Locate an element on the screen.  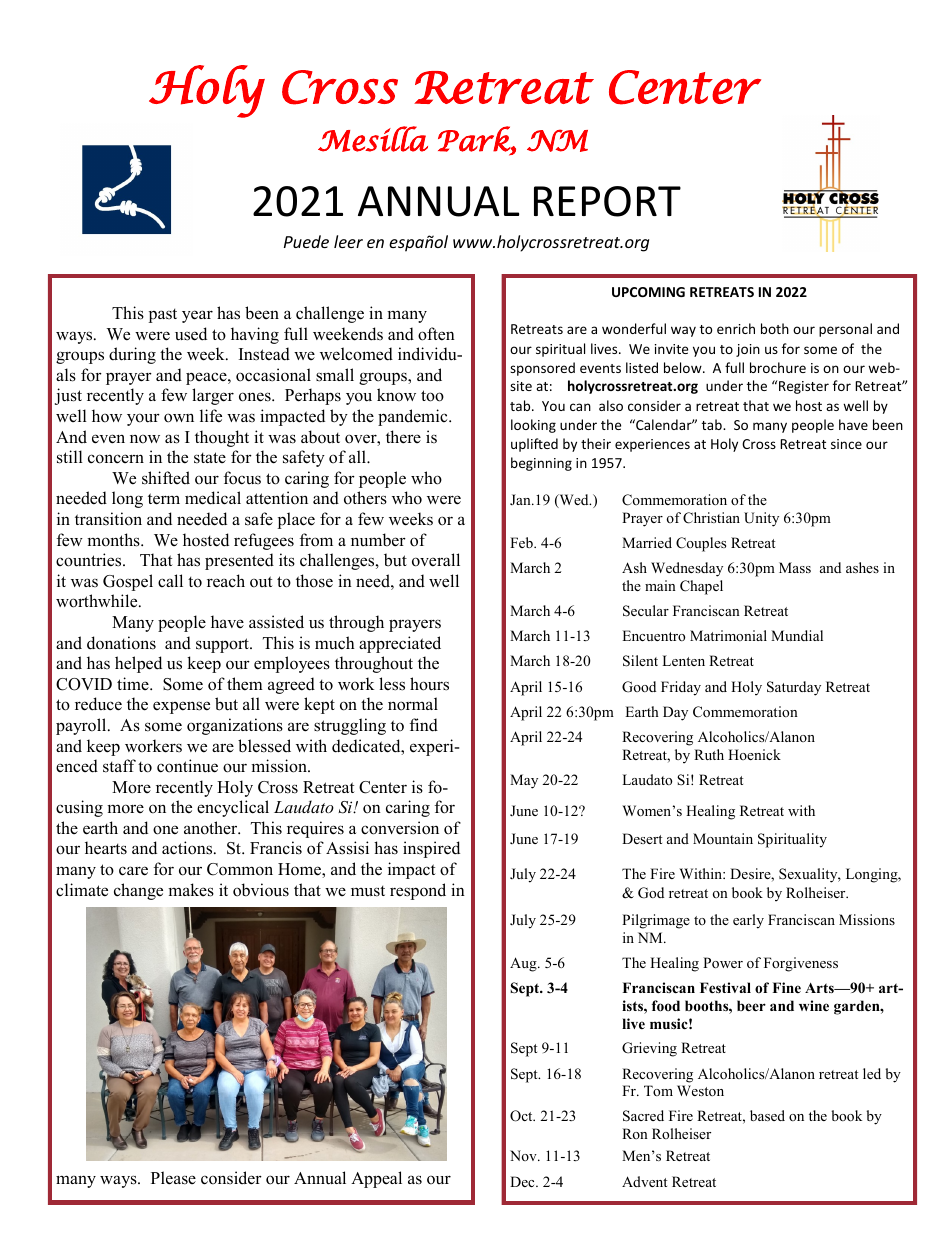
based is located at coordinates (767, 1115).
